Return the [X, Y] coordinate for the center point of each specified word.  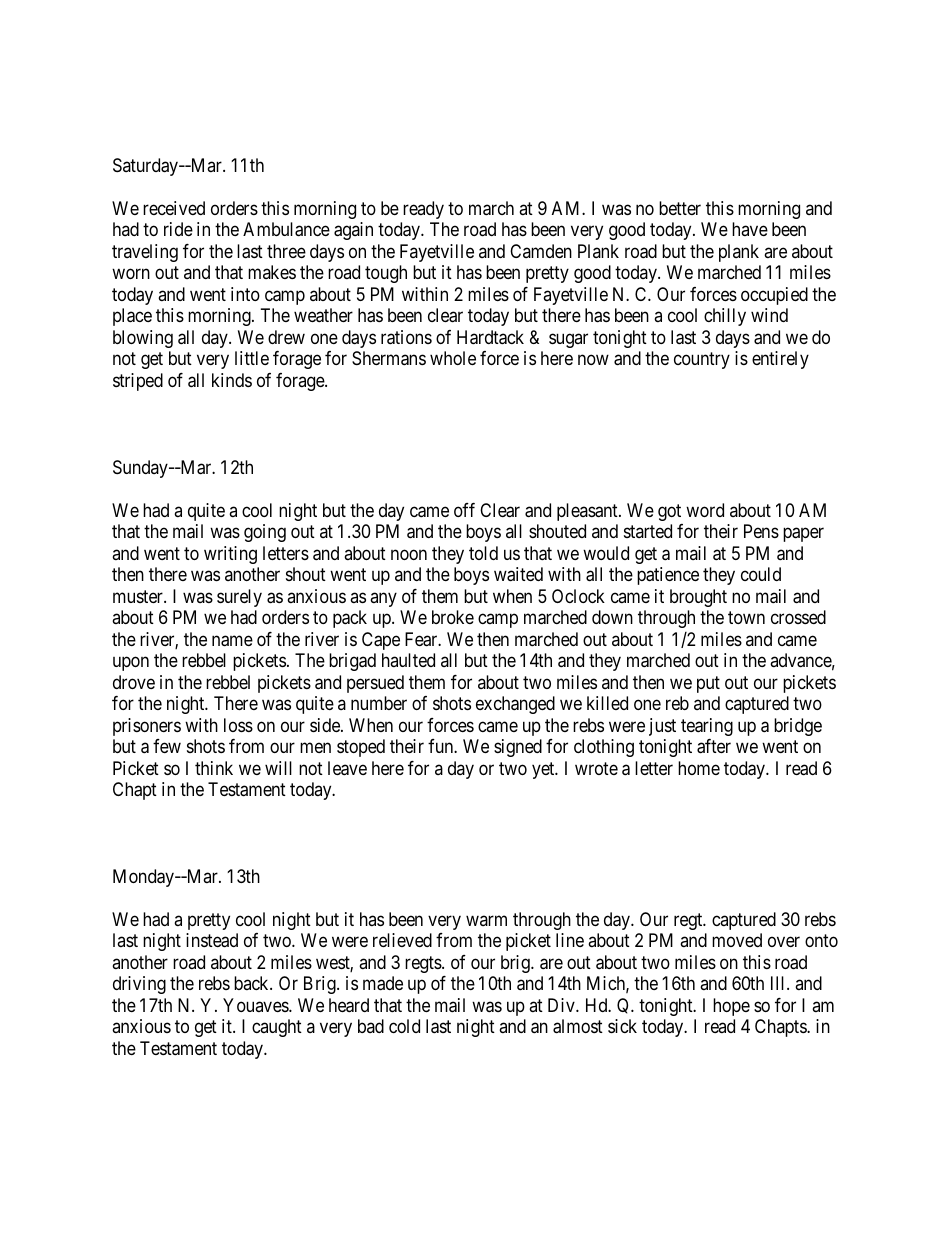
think [214, 768]
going [265, 533]
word [705, 510]
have [750, 229]
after [714, 746]
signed [518, 748]
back [252, 983]
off [464, 510]
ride [178, 229]
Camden [541, 251]
